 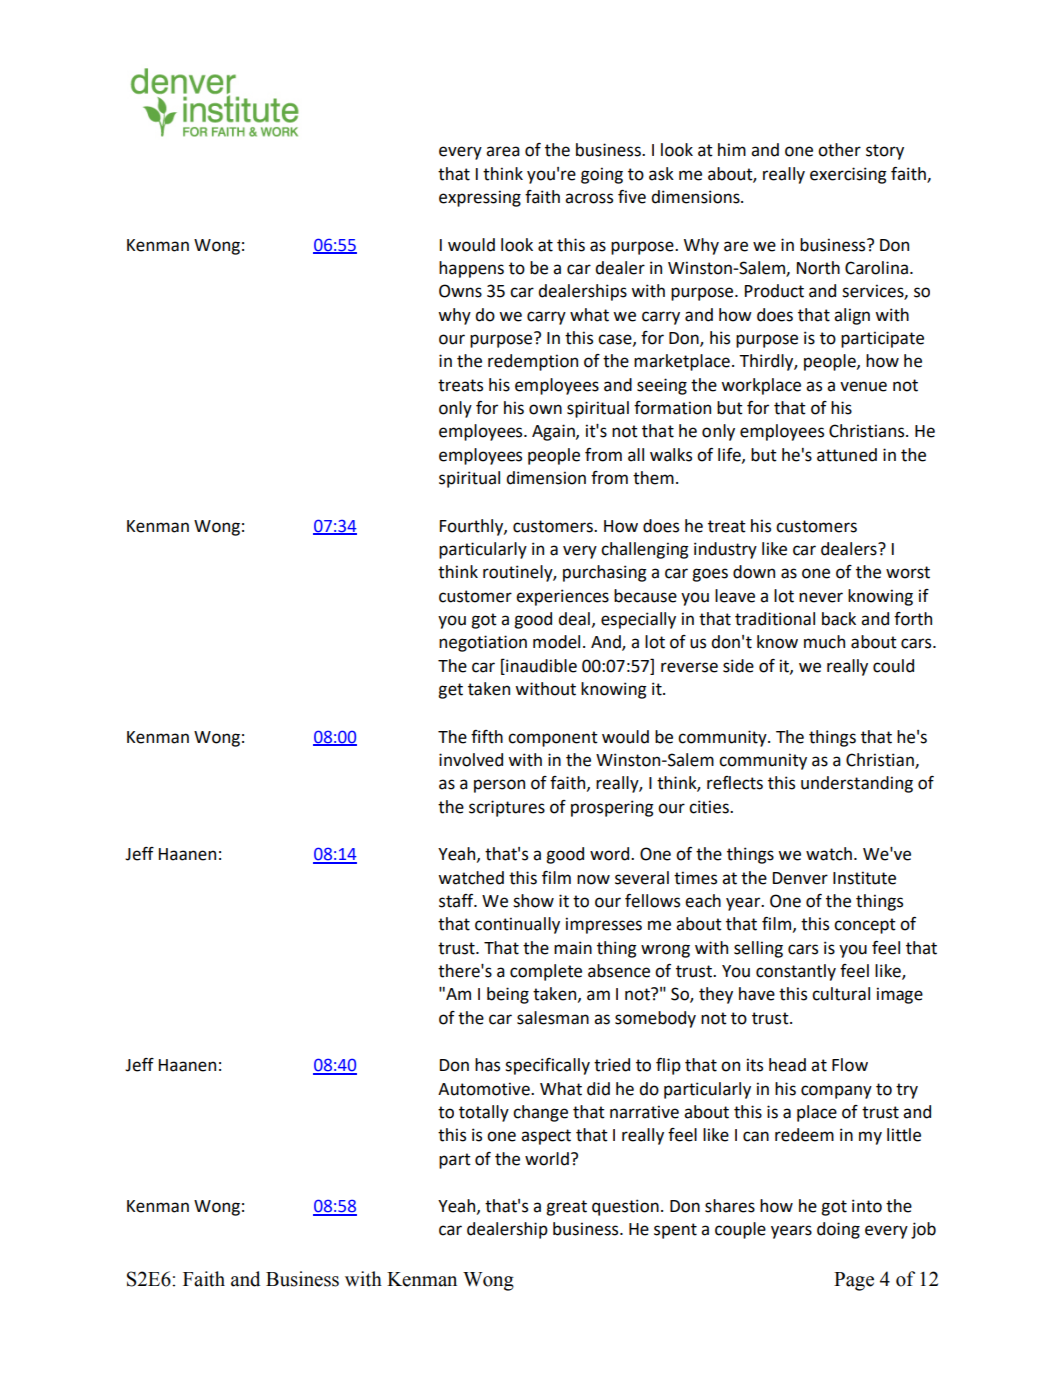 What do you see at coordinates (689, 667) in the screenshot?
I see `reverse` at bounding box center [689, 667].
